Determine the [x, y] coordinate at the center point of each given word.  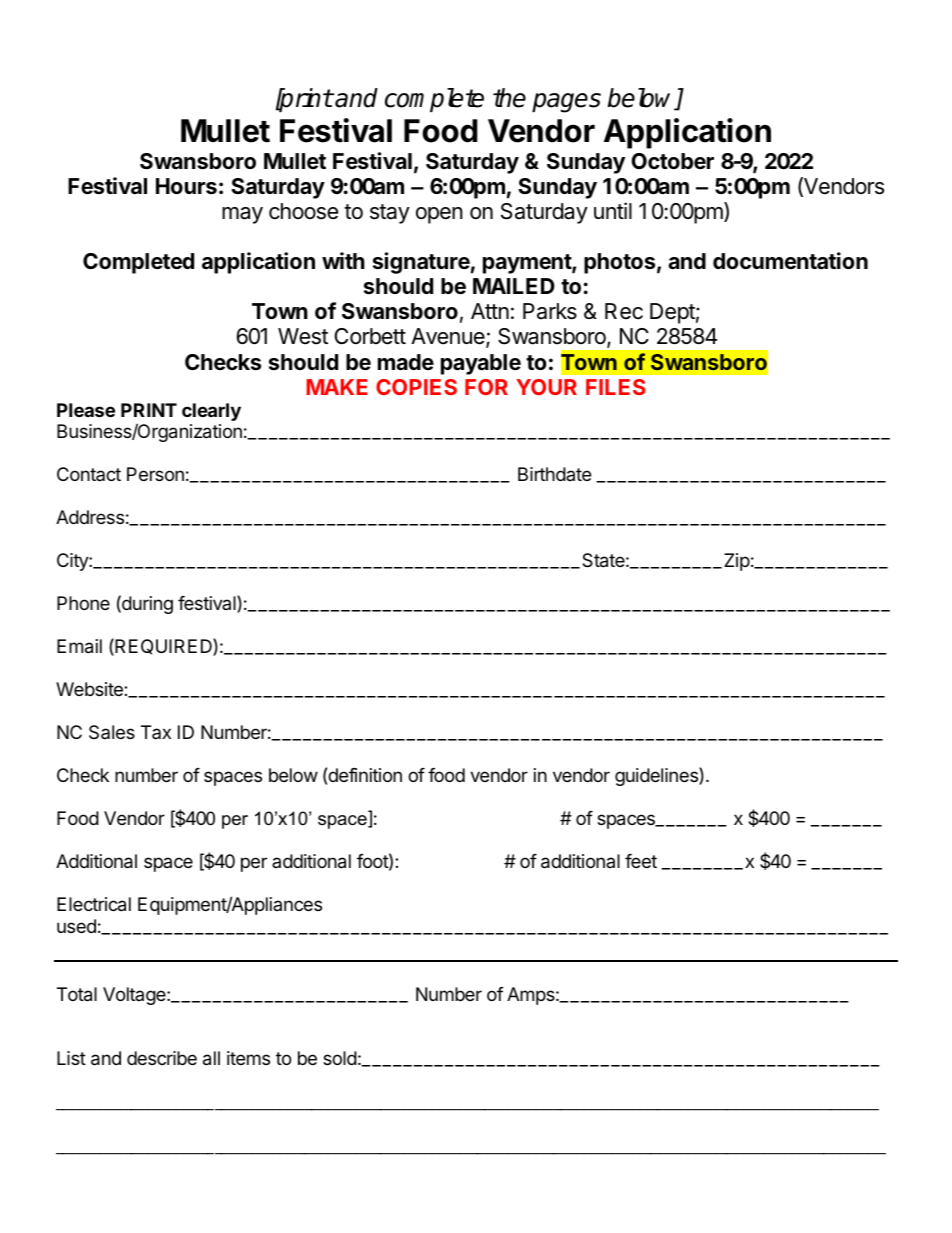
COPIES [416, 387]
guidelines [657, 776]
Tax [156, 732]
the [509, 98]
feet [641, 861]
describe [162, 1058]
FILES [616, 387]
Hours [186, 186]
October [672, 161]
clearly [211, 412]
